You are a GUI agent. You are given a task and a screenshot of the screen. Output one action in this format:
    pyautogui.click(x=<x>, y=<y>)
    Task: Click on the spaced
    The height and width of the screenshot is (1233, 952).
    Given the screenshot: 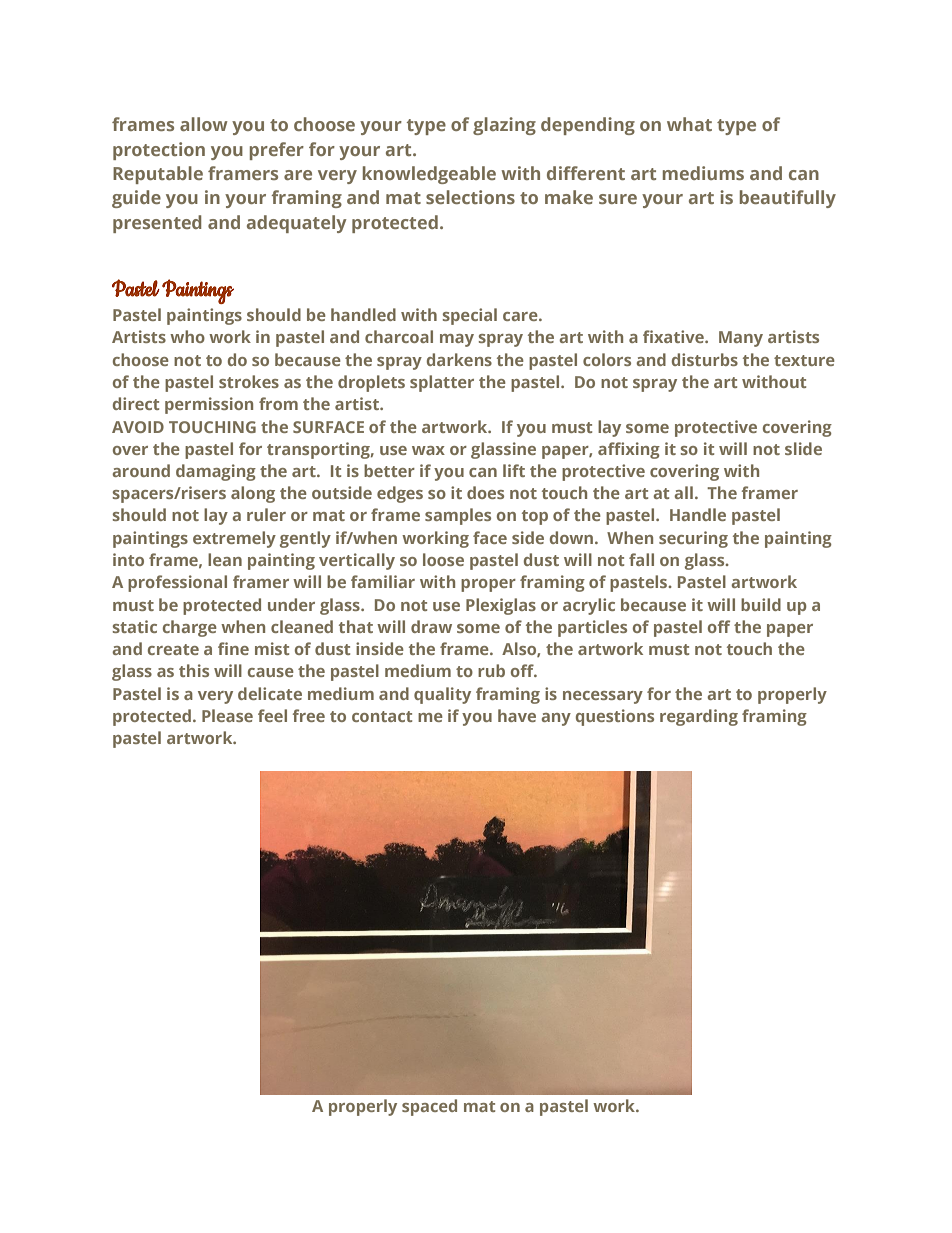 What is the action you would take?
    pyautogui.click(x=429, y=1107)
